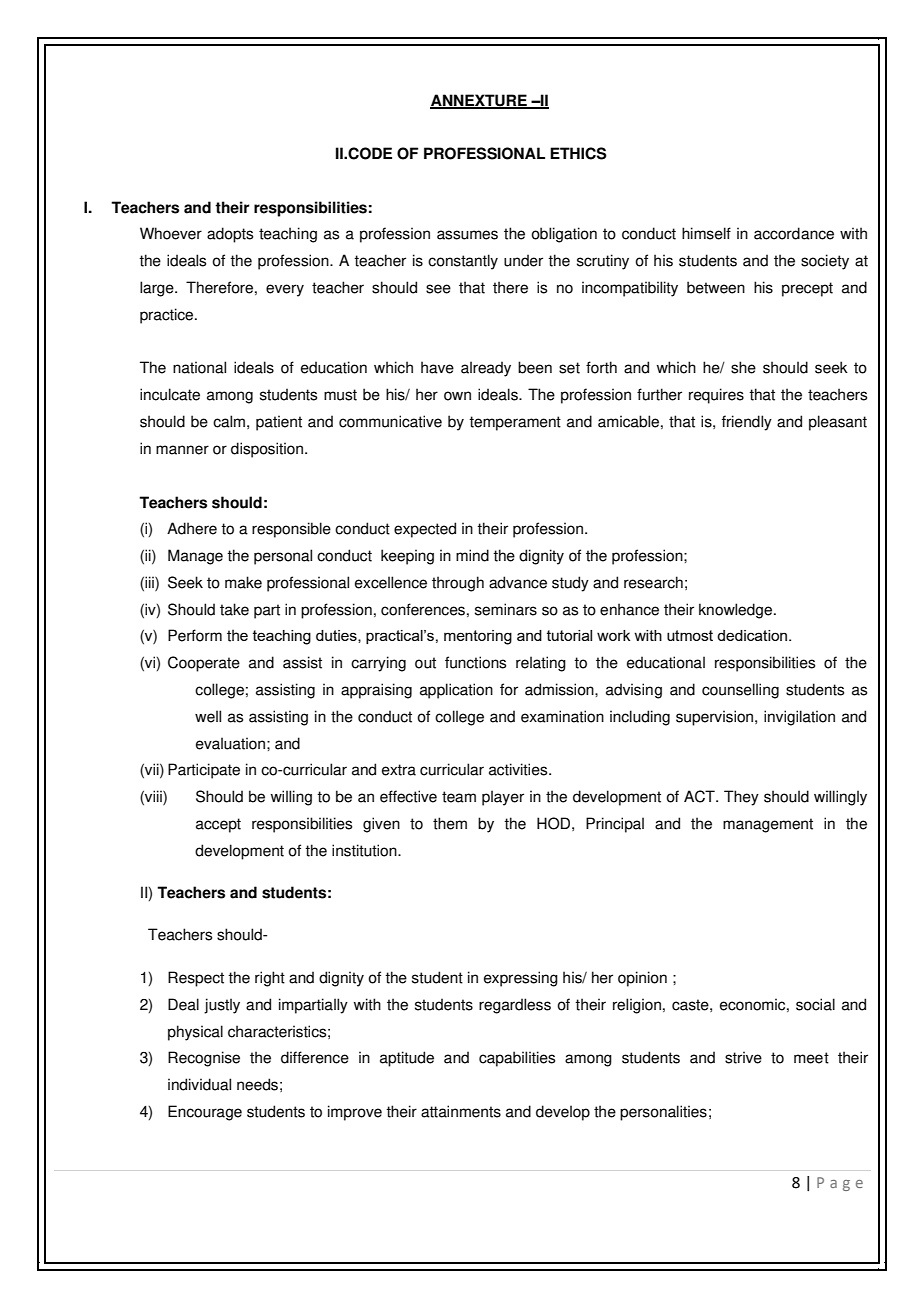 This screenshot has width=924, height=1308. I want to click on accordance, so click(794, 233).
